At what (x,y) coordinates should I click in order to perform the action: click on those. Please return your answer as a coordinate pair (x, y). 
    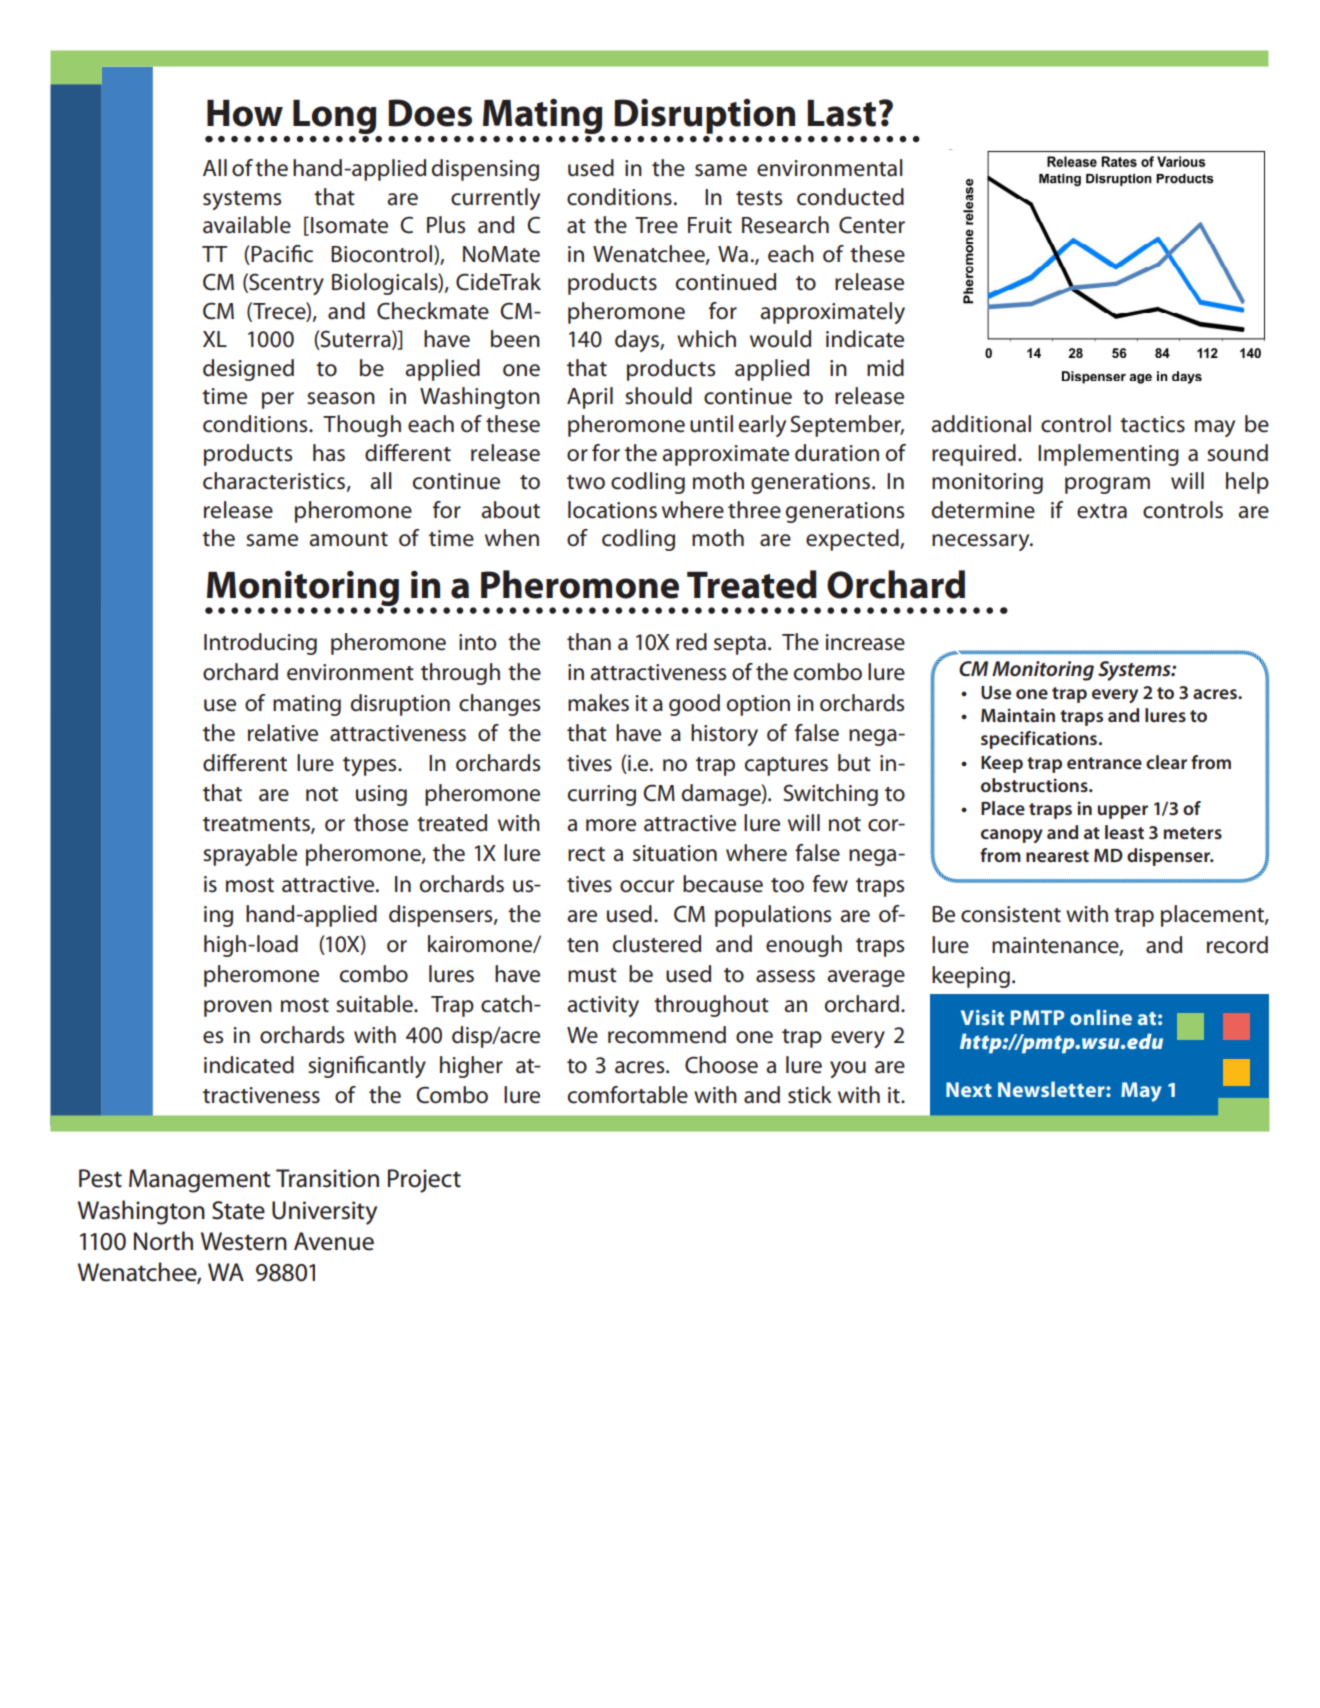
    Looking at the image, I should click on (381, 823).
